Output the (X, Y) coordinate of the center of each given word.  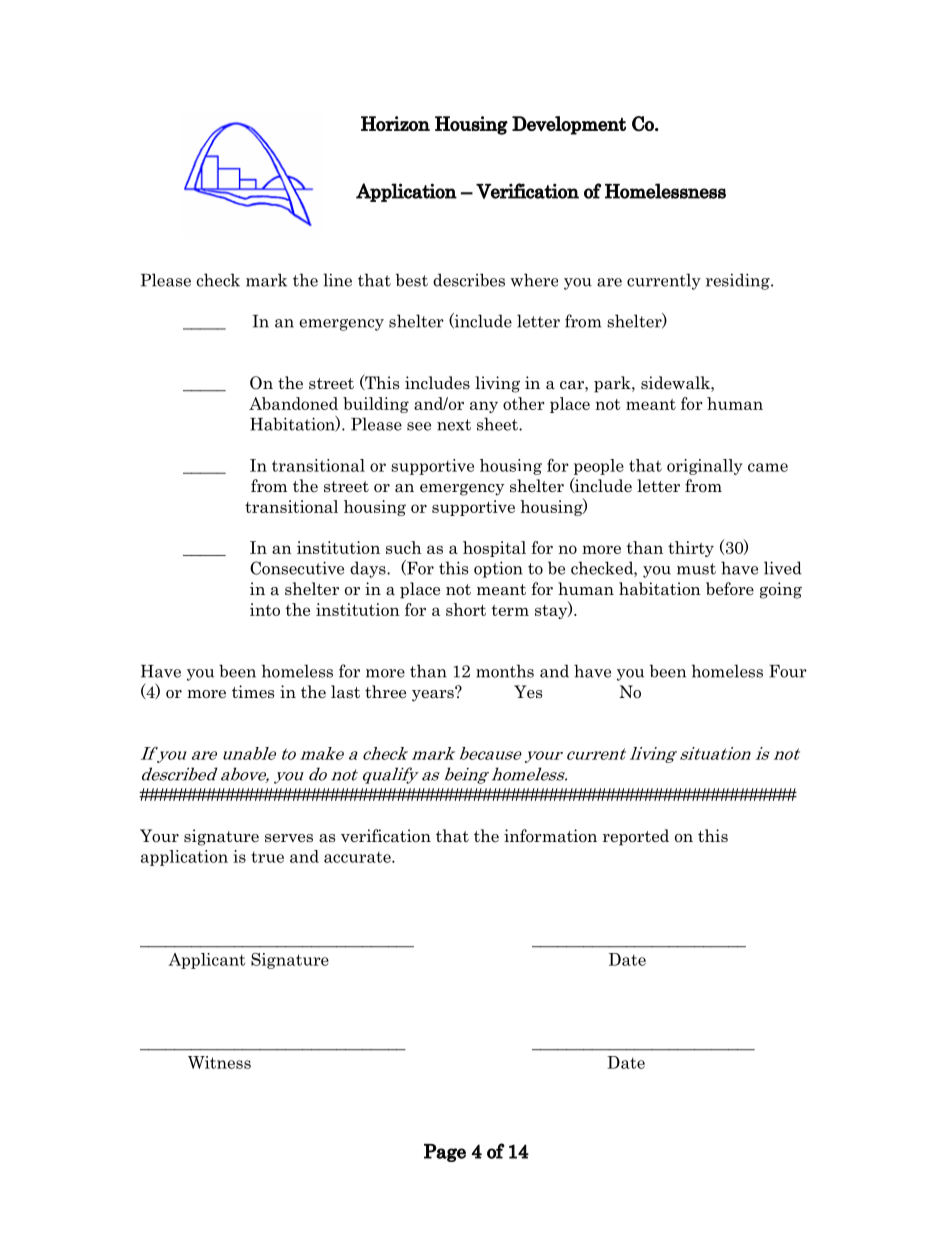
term (510, 610)
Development (569, 125)
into (265, 609)
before (730, 589)
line (337, 280)
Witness (219, 1062)
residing (739, 281)
